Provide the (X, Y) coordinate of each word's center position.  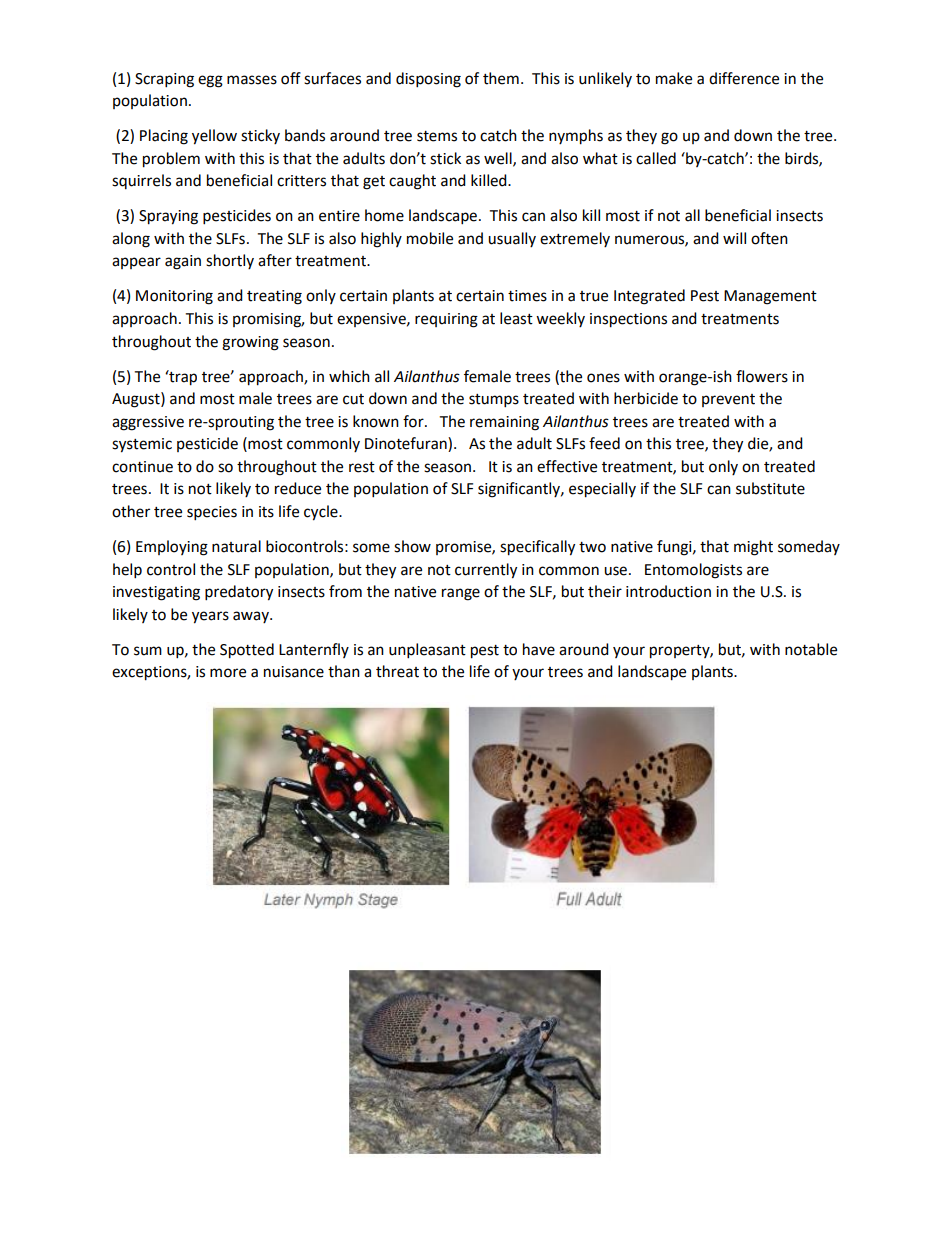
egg (210, 81)
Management (770, 297)
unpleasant (427, 651)
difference (744, 78)
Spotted (247, 651)
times (527, 296)
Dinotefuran (407, 444)
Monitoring (174, 297)
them (501, 78)
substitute (770, 488)
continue (142, 467)
